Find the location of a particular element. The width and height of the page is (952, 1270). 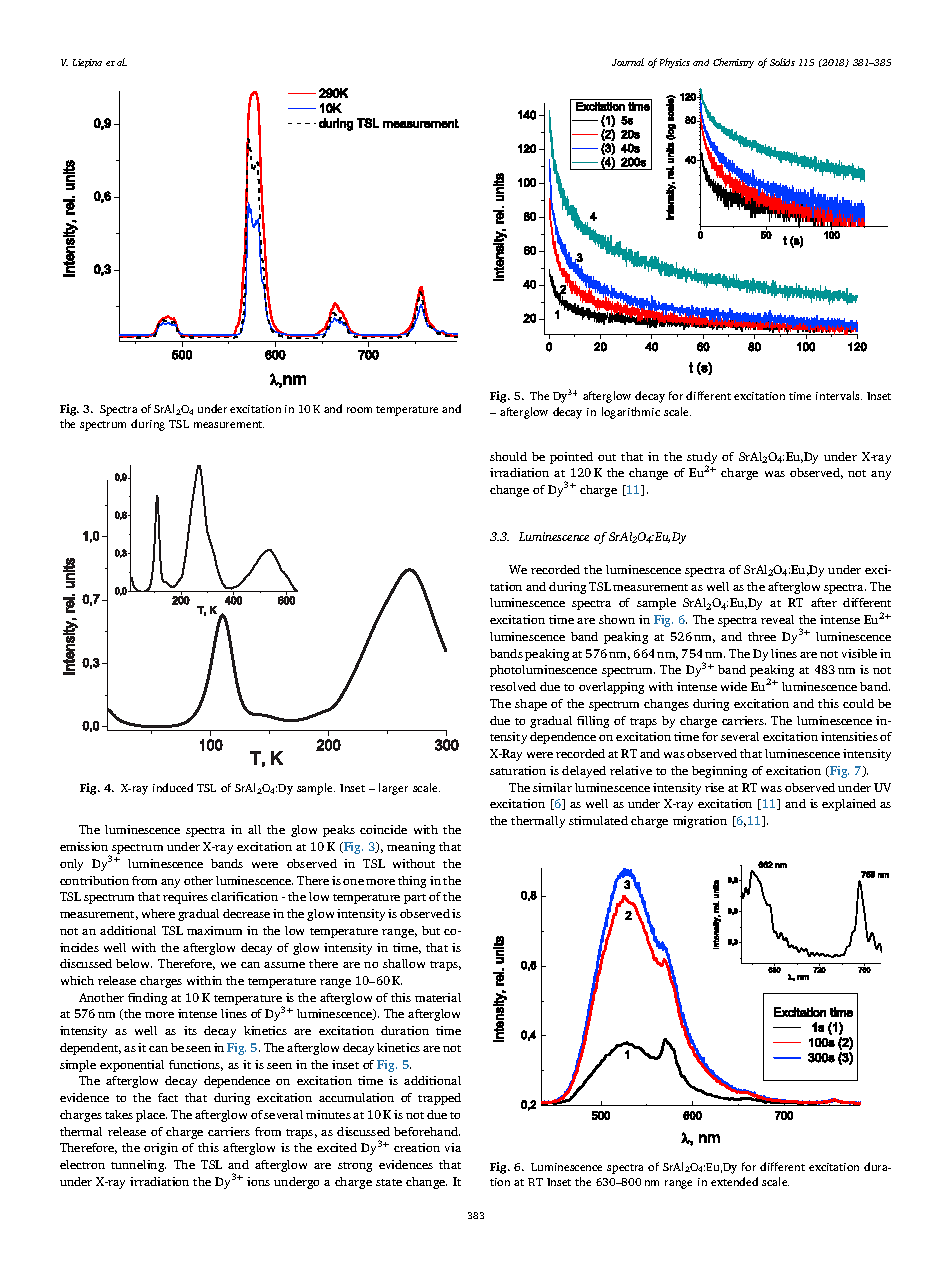

induced is located at coordinates (173, 787).
